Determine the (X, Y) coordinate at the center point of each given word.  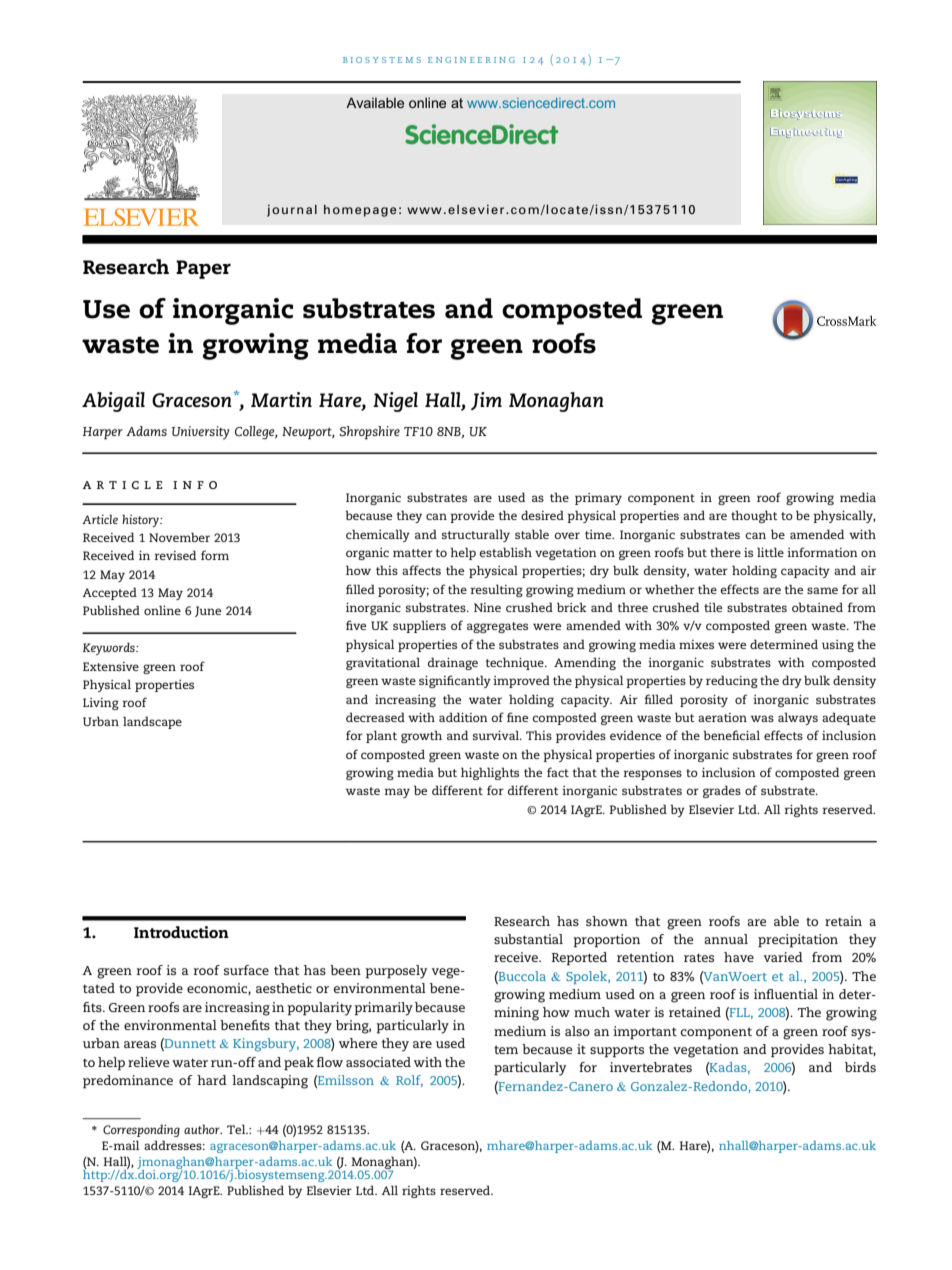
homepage (360, 211)
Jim (486, 401)
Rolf (409, 1081)
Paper (203, 269)
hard (212, 1080)
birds (860, 1067)
